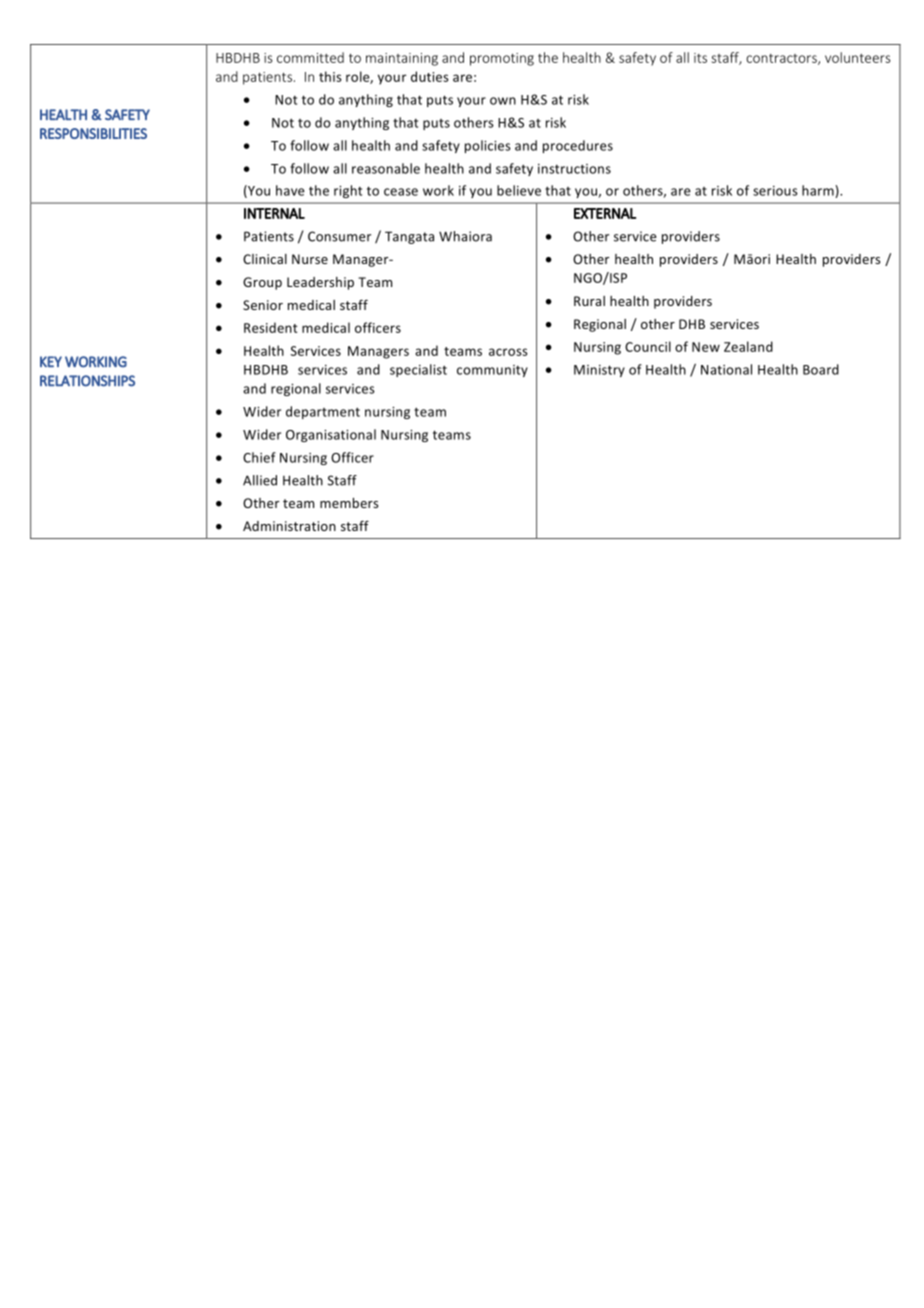 The width and height of the screenshot is (924, 1308). Describe the element at coordinates (782, 59) in the screenshot. I see `contractors` at that location.
